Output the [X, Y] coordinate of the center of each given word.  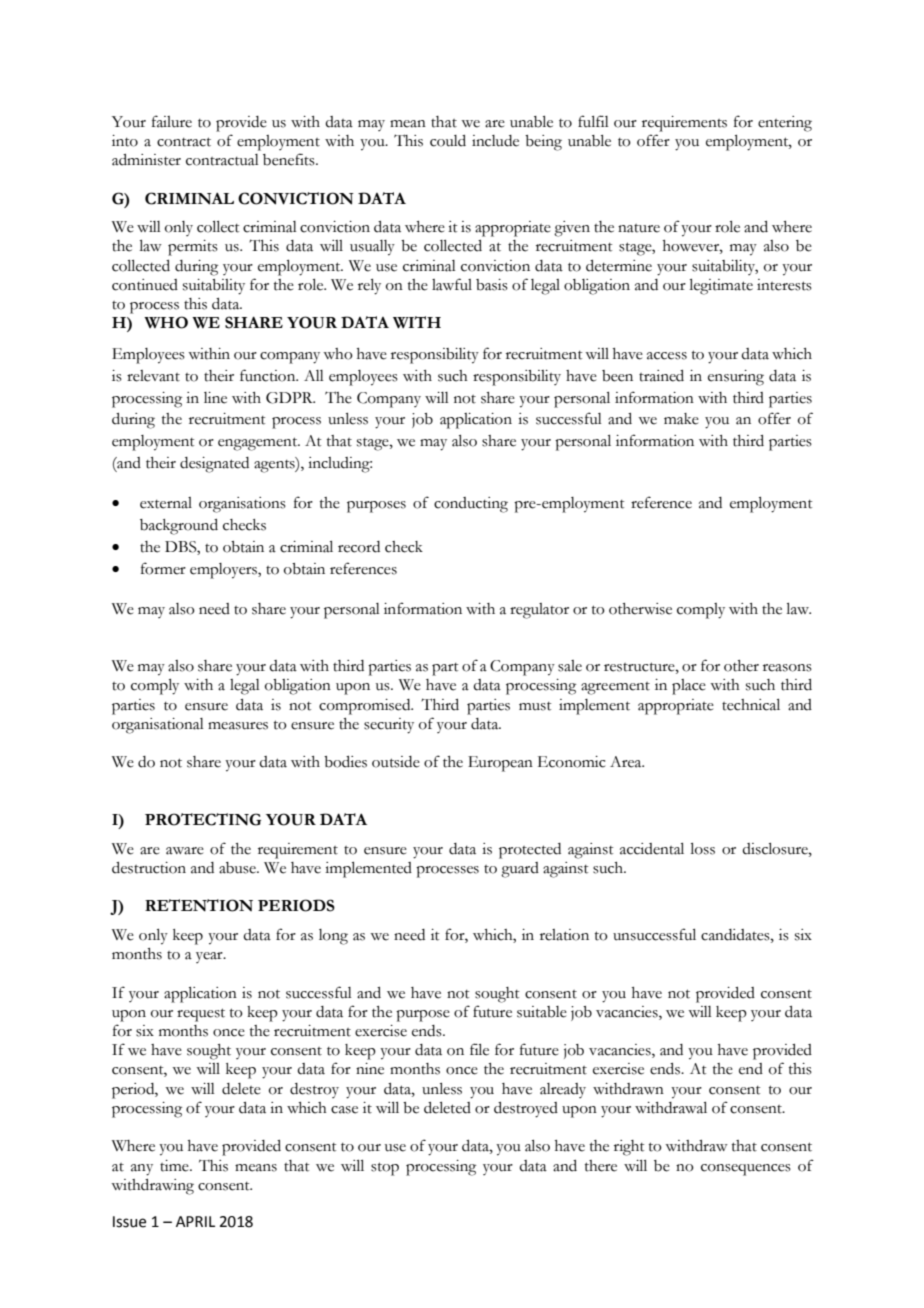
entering [785, 124]
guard [520, 870]
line [215, 398]
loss [703, 849]
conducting [471, 505]
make [681, 419]
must [535, 706]
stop [385, 1169]
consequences [746, 1170]
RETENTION [199, 905]
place [689, 687]
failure [172, 121]
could [448, 141]
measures [238, 726]
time [175, 1166]
